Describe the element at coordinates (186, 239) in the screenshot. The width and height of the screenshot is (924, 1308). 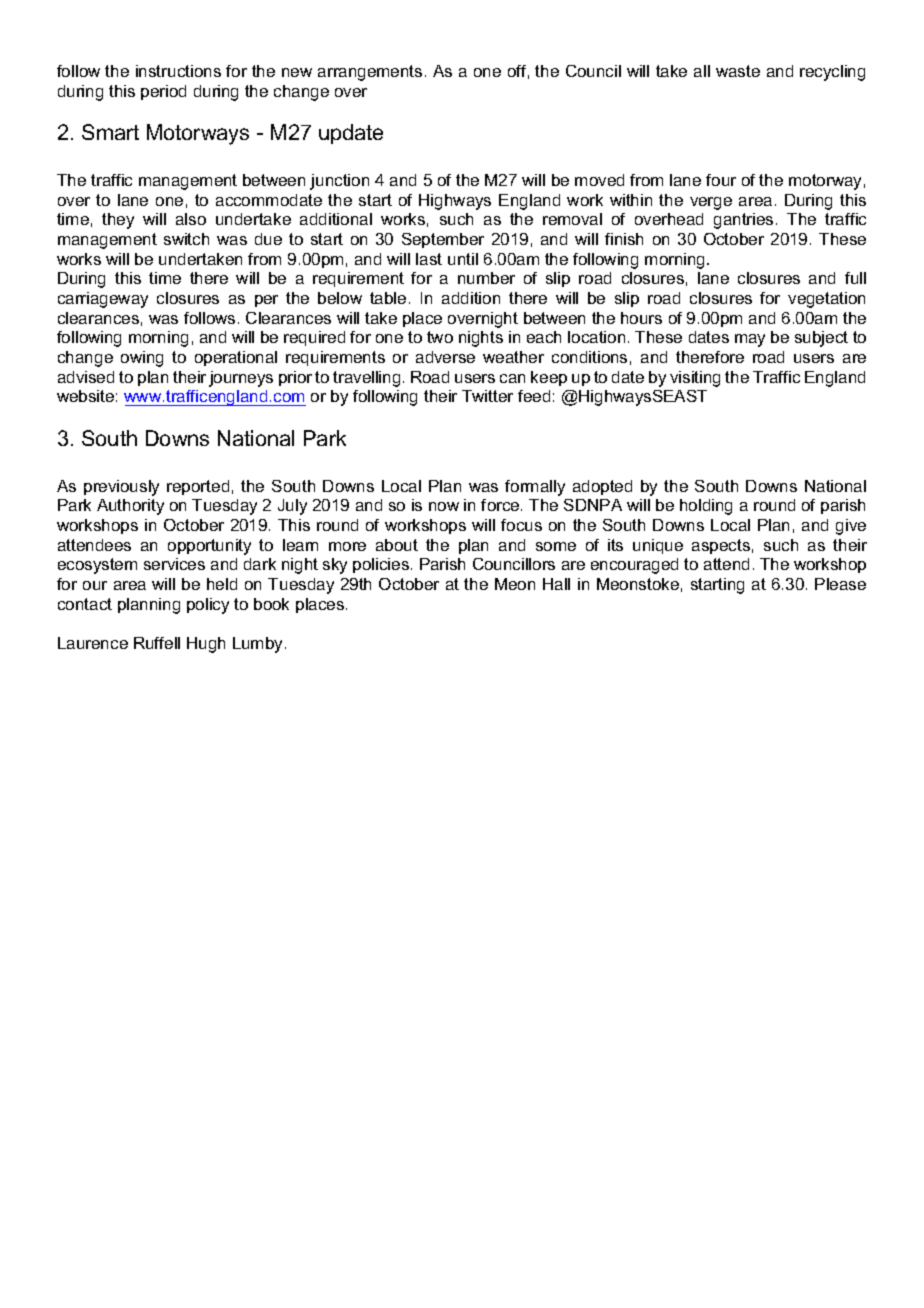
I see `switch` at that location.
